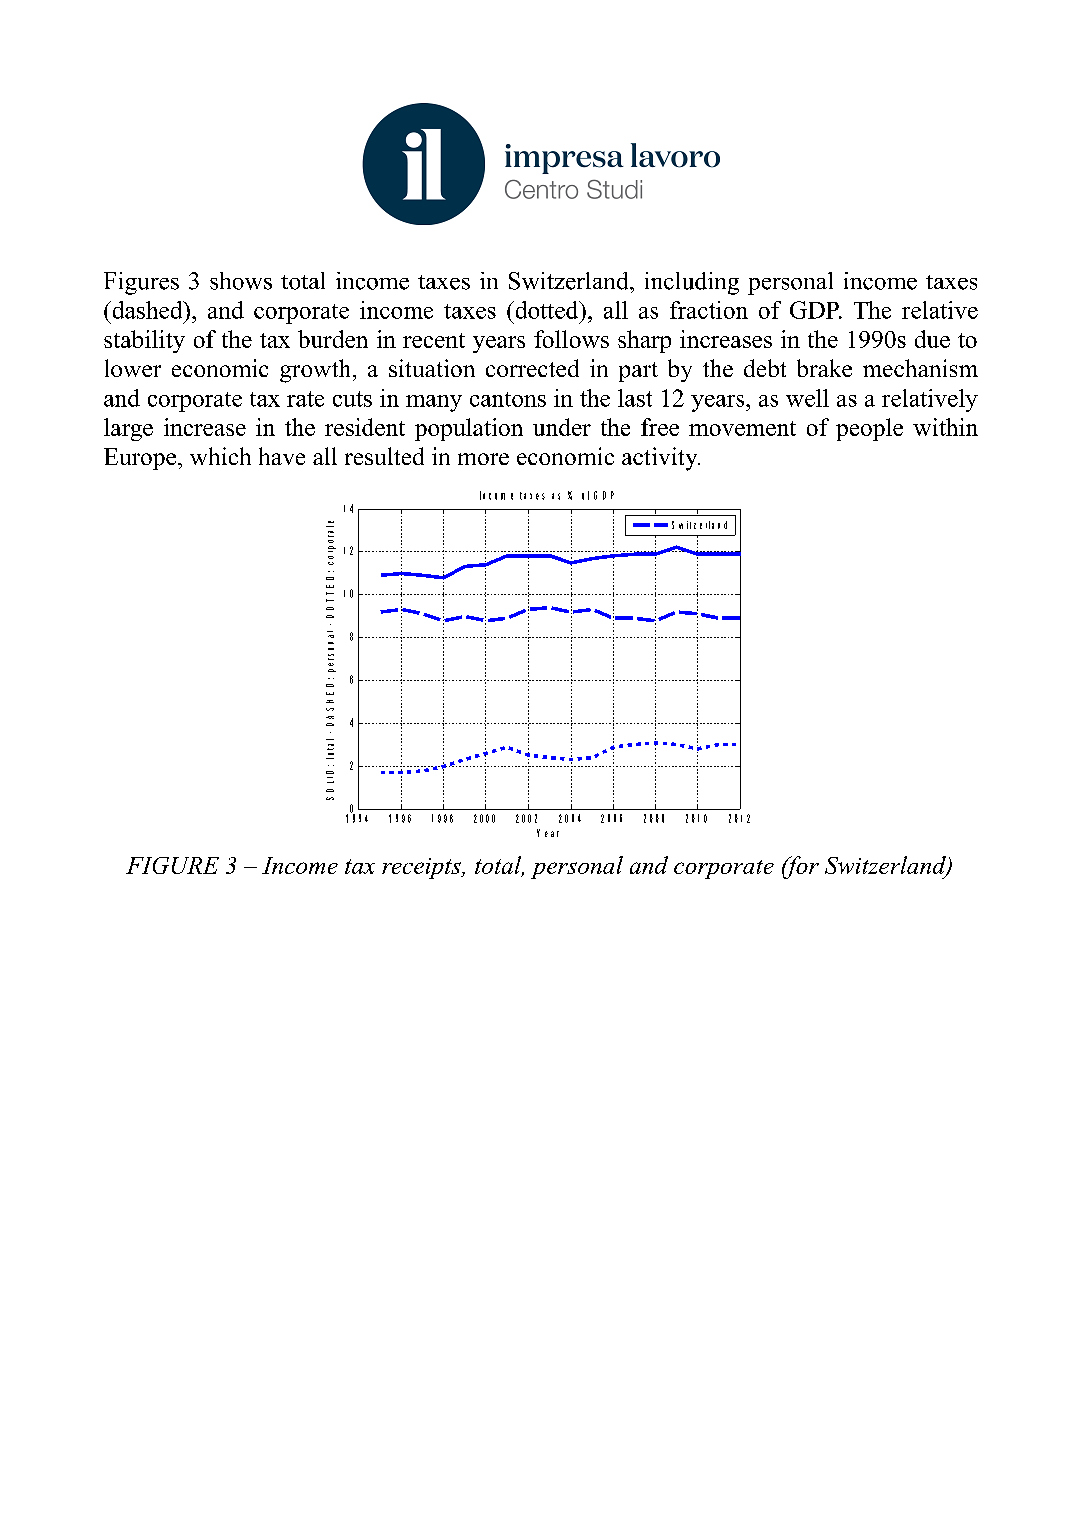  I want to click on resulted, so click(384, 456).
